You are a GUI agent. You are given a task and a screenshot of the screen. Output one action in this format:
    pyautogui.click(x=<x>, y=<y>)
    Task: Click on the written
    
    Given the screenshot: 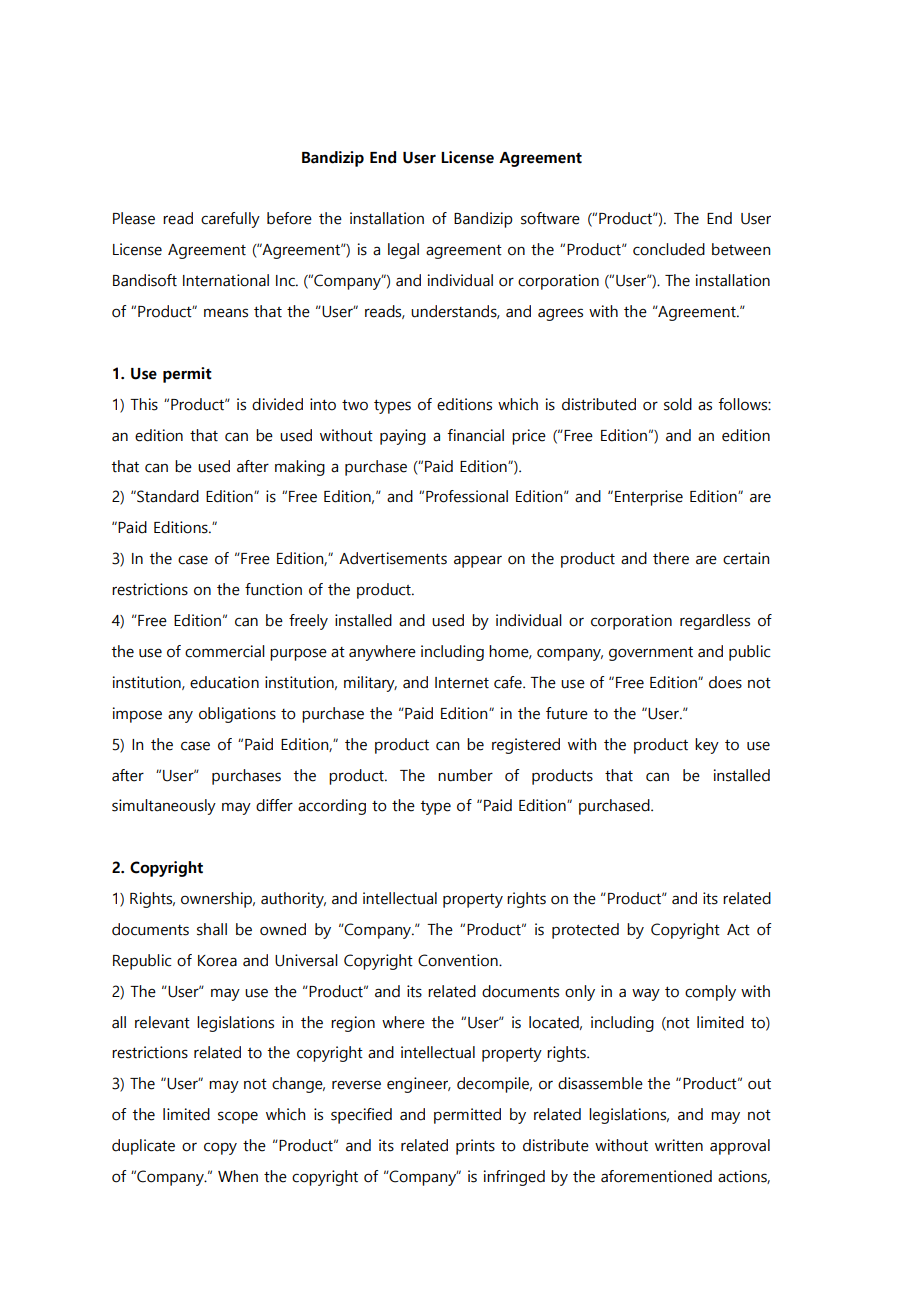 What is the action you would take?
    pyautogui.click(x=679, y=1145)
